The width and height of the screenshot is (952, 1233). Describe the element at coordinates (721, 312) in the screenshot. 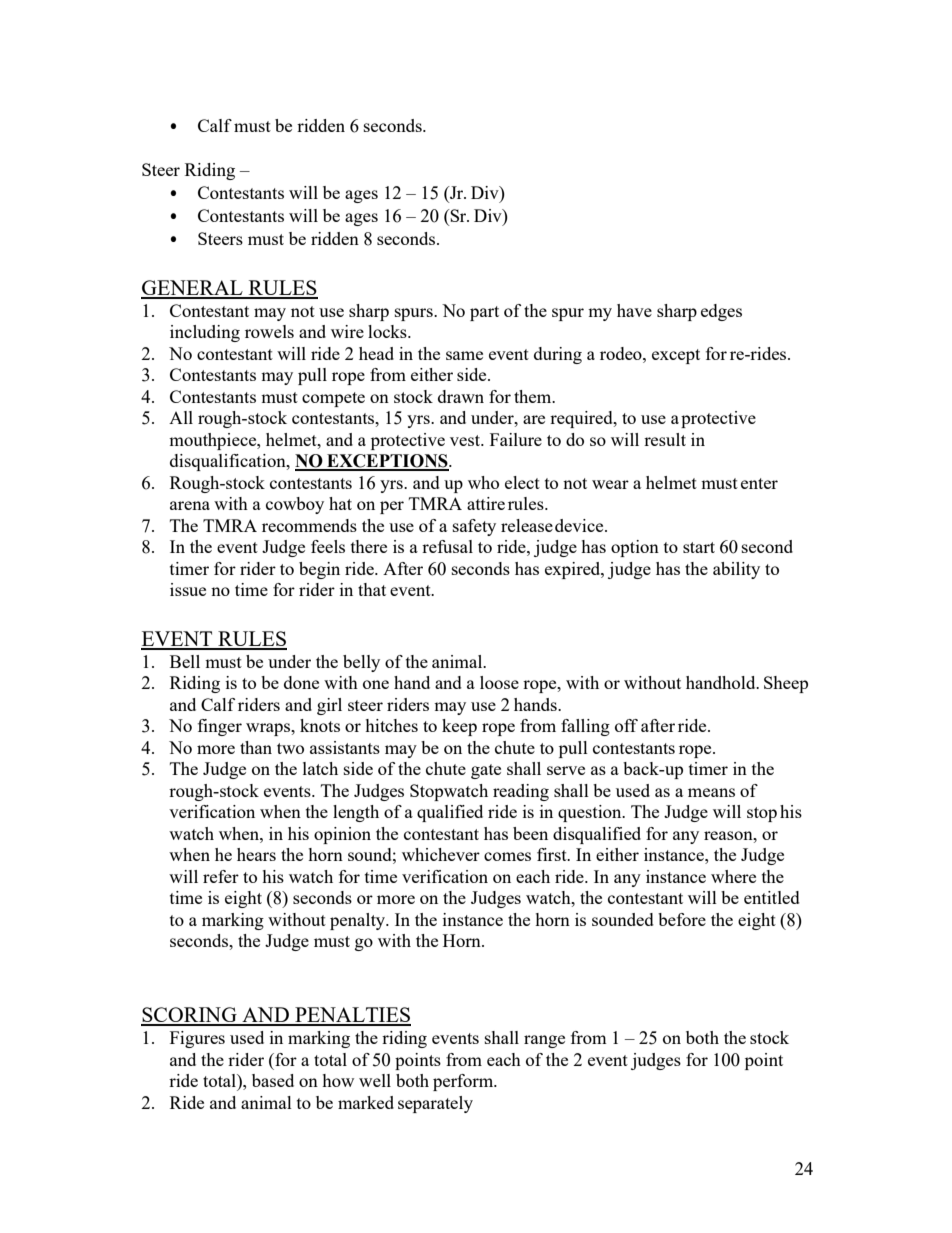

I see `edges` at that location.
